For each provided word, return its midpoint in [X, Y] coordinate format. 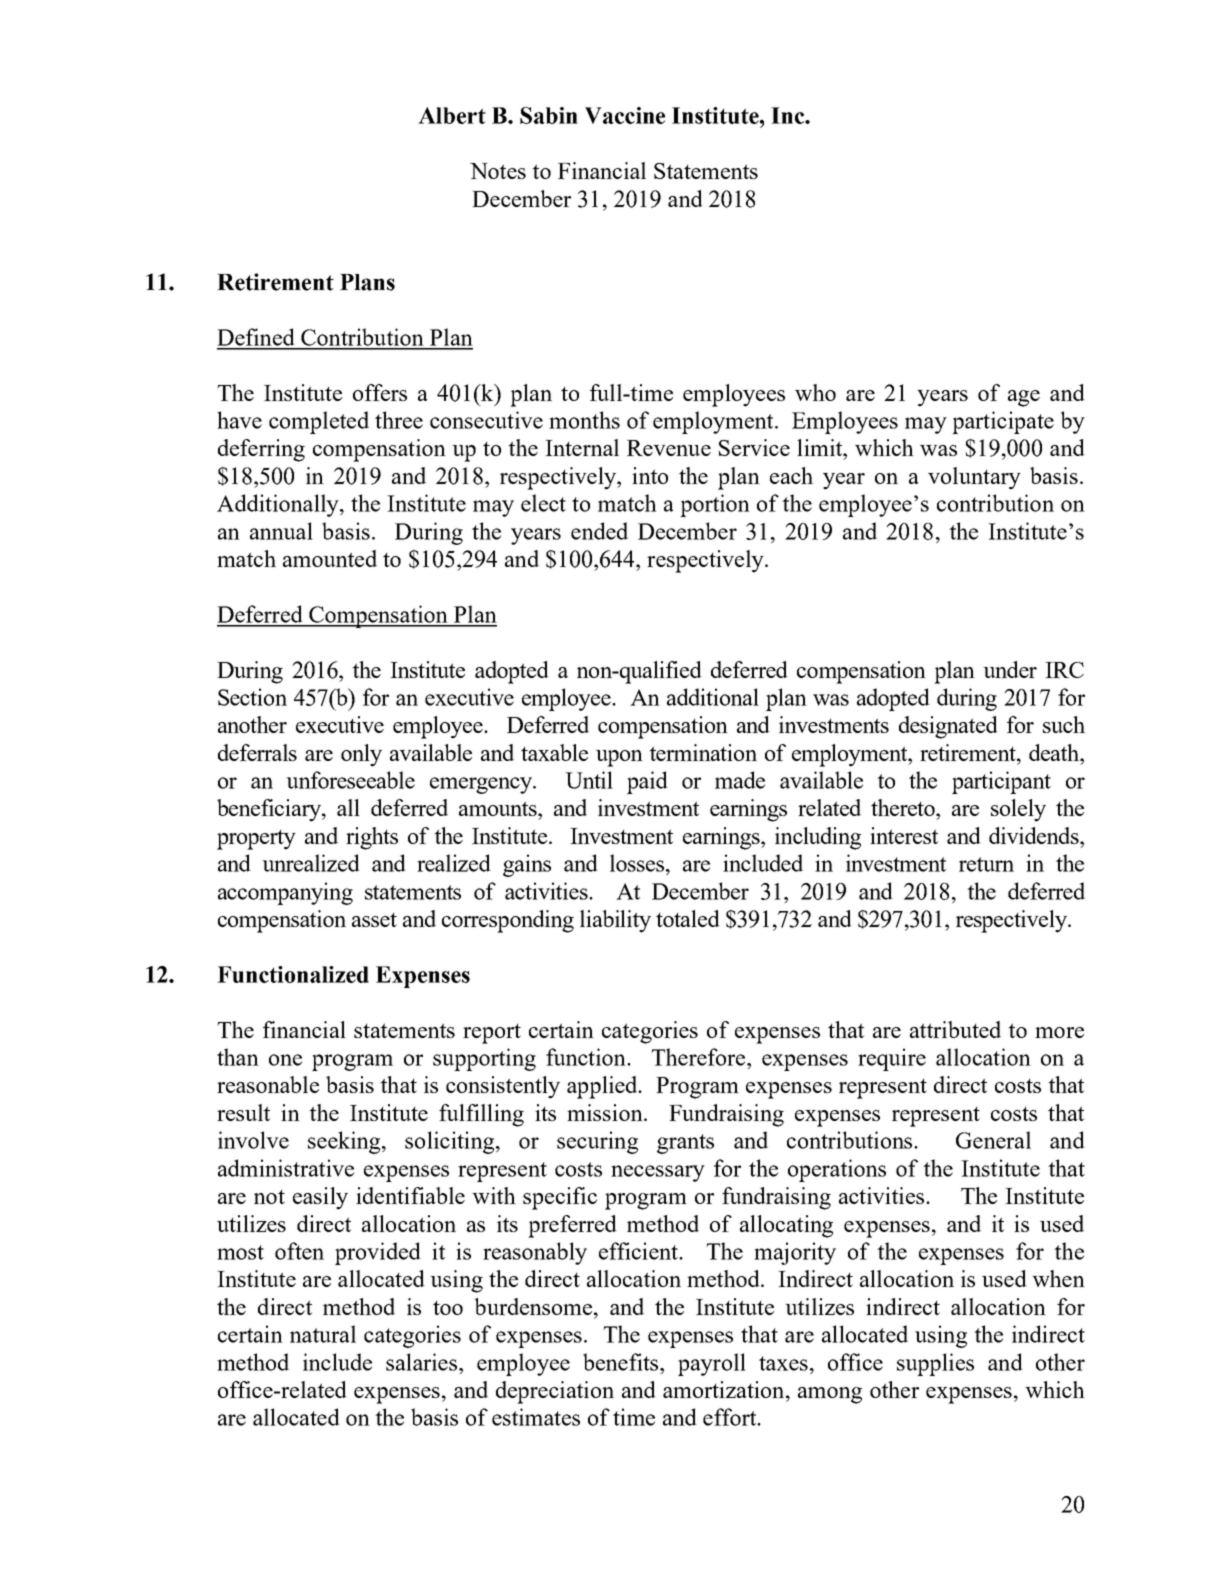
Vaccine [625, 115]
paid [647, 782]
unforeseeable [350, 780]
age [1024, 398]
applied [603, 1087]
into [650, 475]
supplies [935, 1364]
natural [323, 1334]
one [285, 1060]
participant [1001, 782]
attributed [955, 1029]
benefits [622, 1362]
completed [319, 422]
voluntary [974, 478]
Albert [452, 115]
